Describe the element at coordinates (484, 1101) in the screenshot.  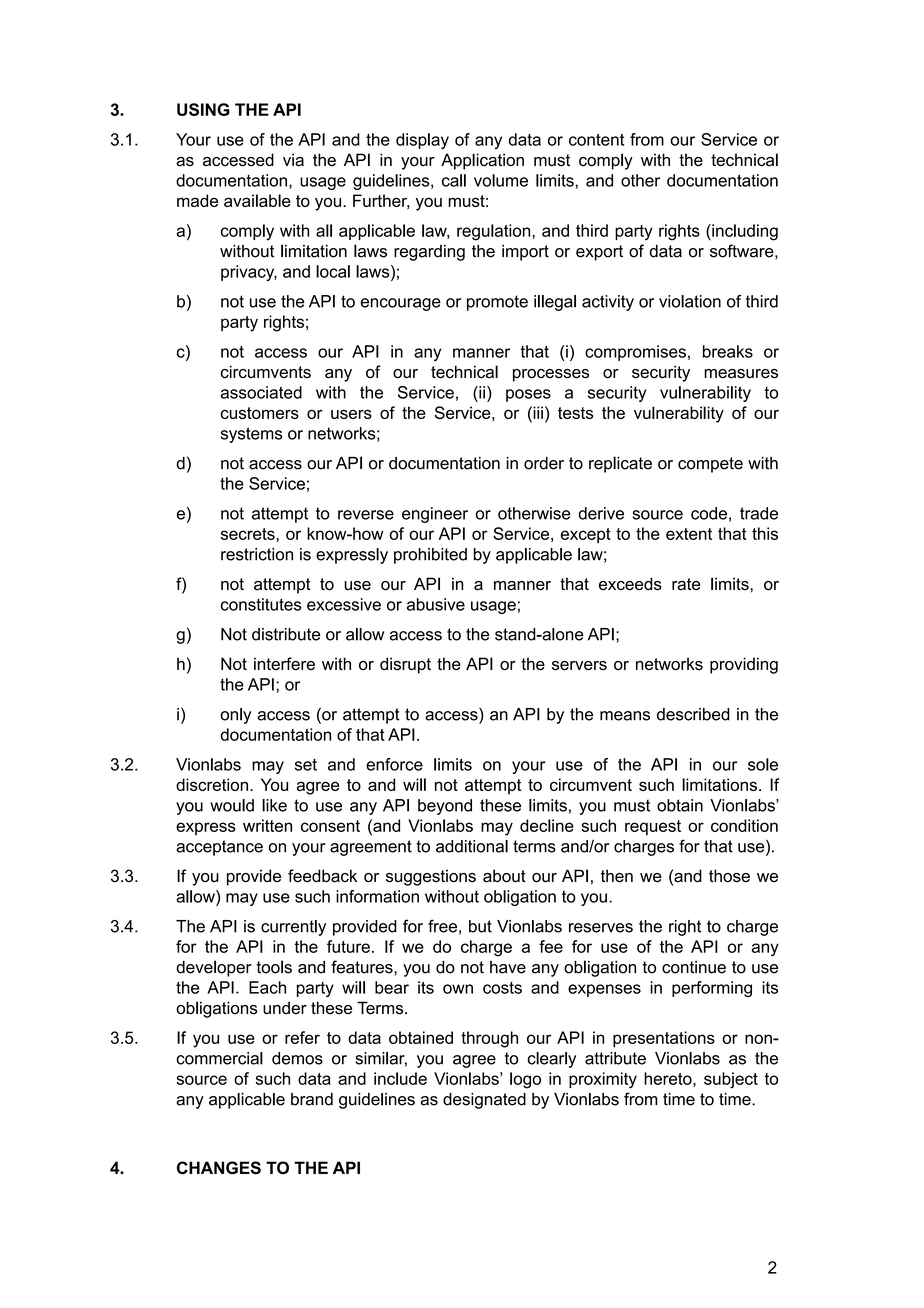
I see `designated` at that location.
